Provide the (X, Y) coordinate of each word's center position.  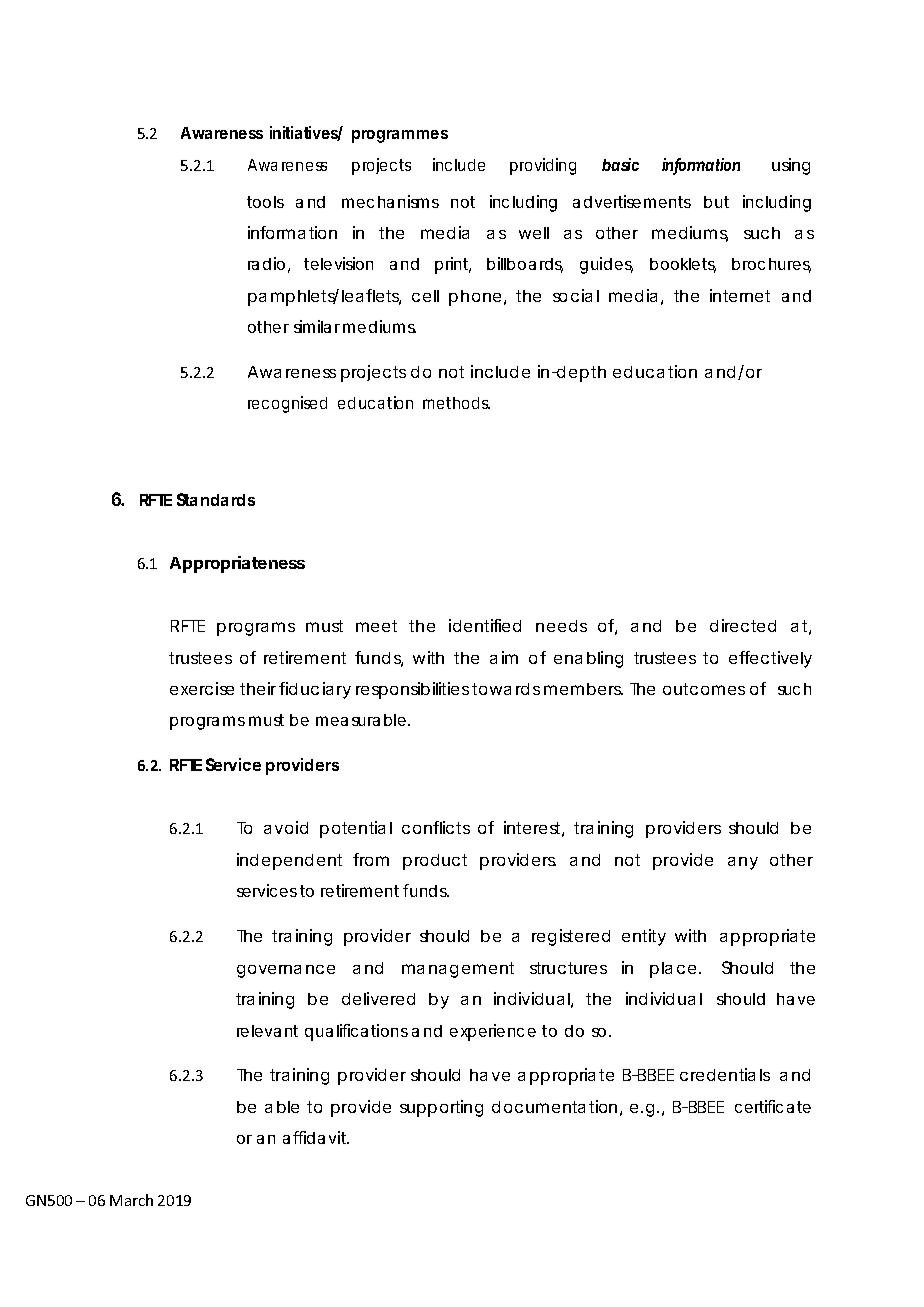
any (743, 863)
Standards (216, 499)
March (131, 1200)
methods (456, 403)
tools (265, 202)
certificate (773, 1106)
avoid (286, 827)
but (716, 202)
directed (743, 625)
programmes (400, 136)
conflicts (436, 827)
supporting (441, 1108)
